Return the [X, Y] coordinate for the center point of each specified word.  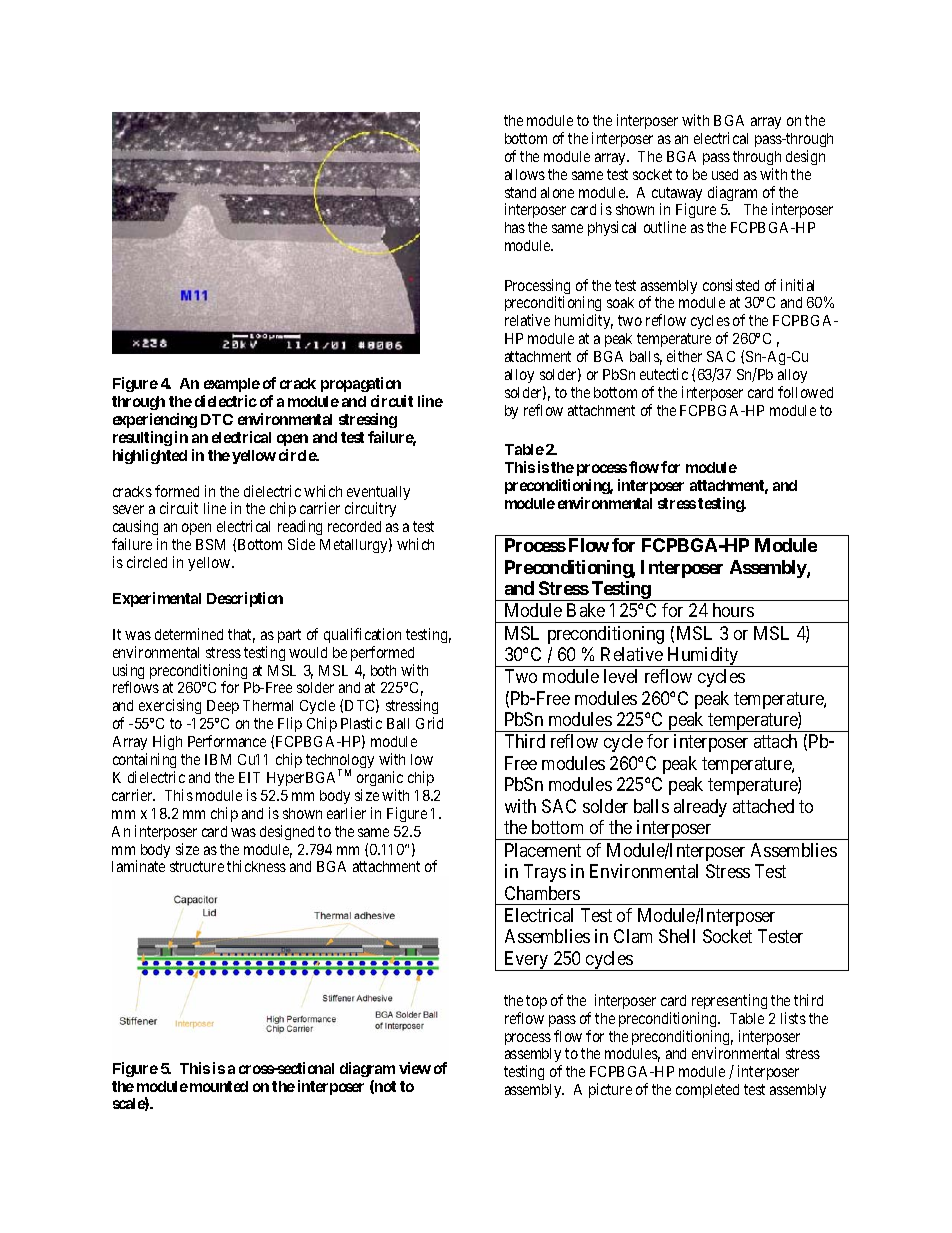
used [725, 174]
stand [520, 192]
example [232, 385]
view [415, 1068]
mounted [219, 1086]
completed [707, 1091]
